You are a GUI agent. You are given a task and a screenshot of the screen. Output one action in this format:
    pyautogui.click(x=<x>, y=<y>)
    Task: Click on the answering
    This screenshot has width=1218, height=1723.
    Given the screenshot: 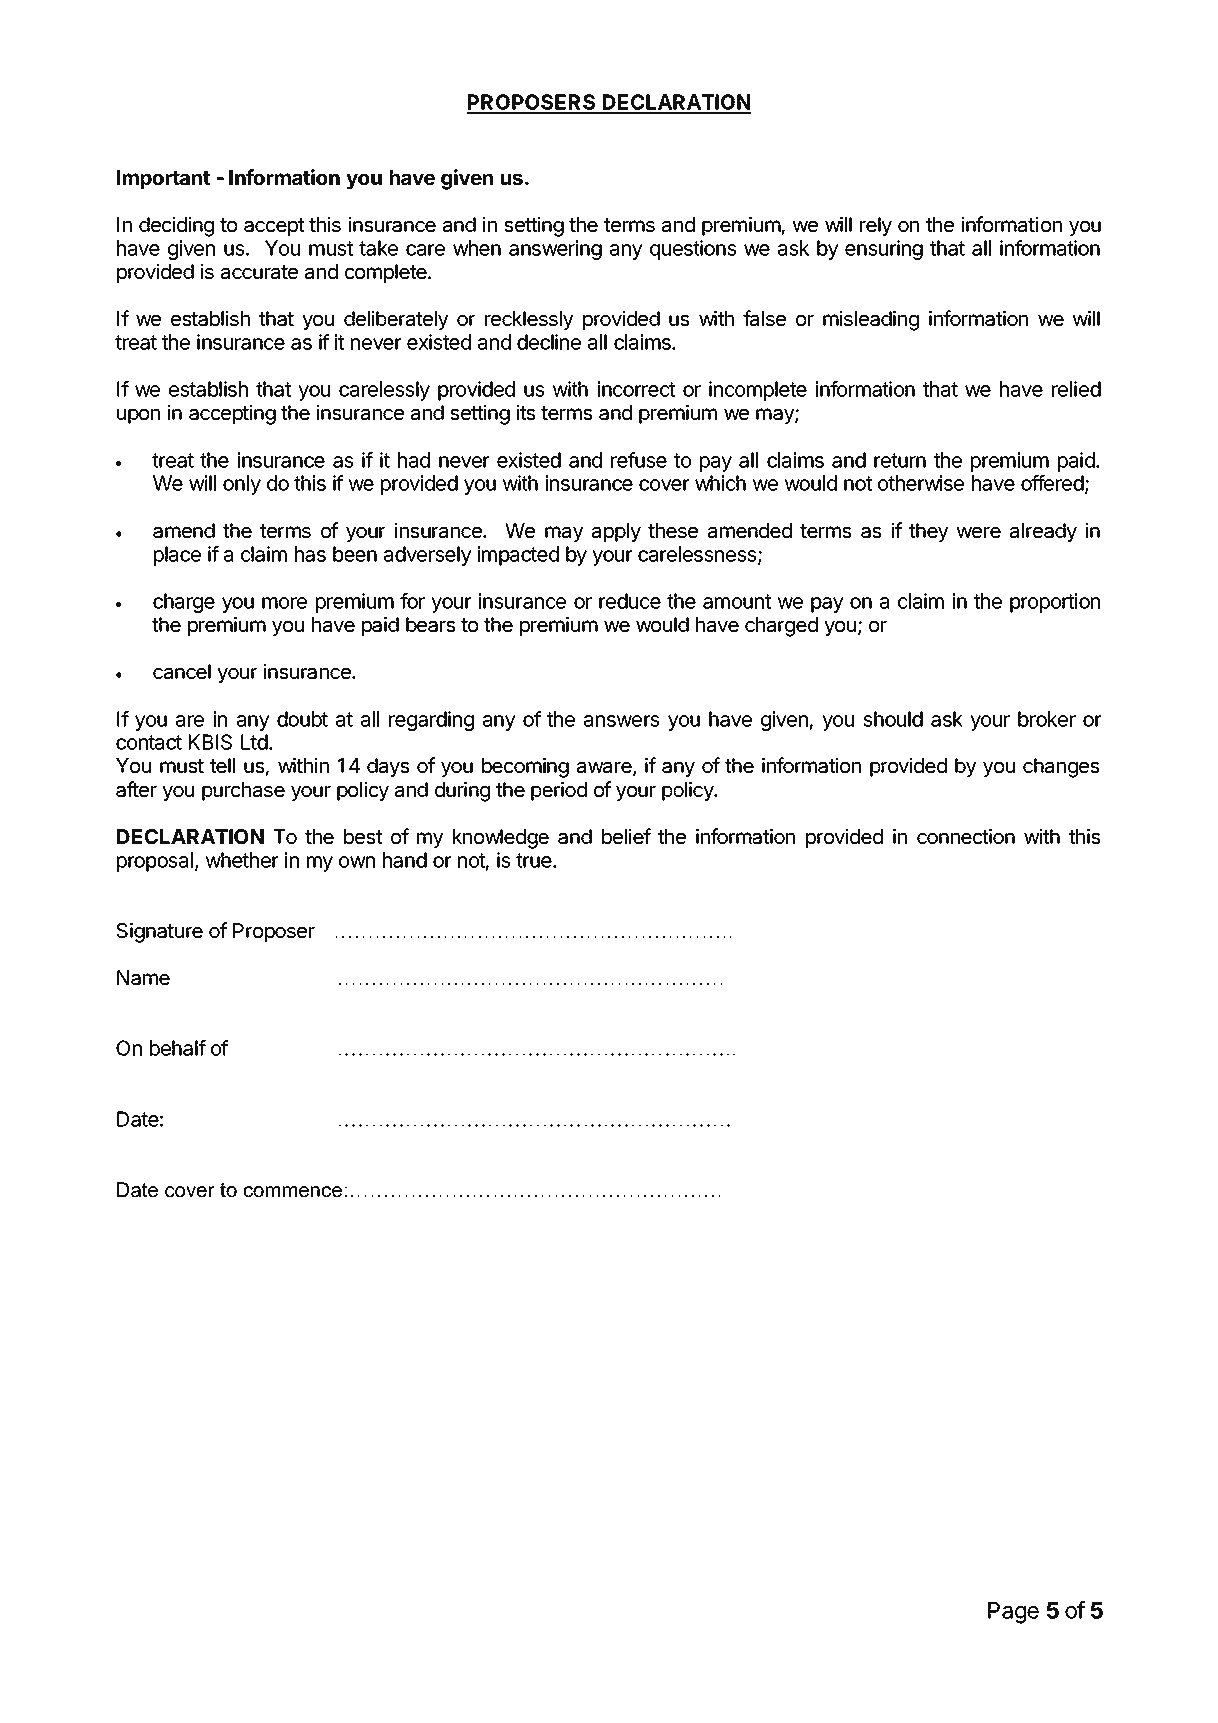 What is the action you would take?
    pyautogui.click(x=555, y=250)
